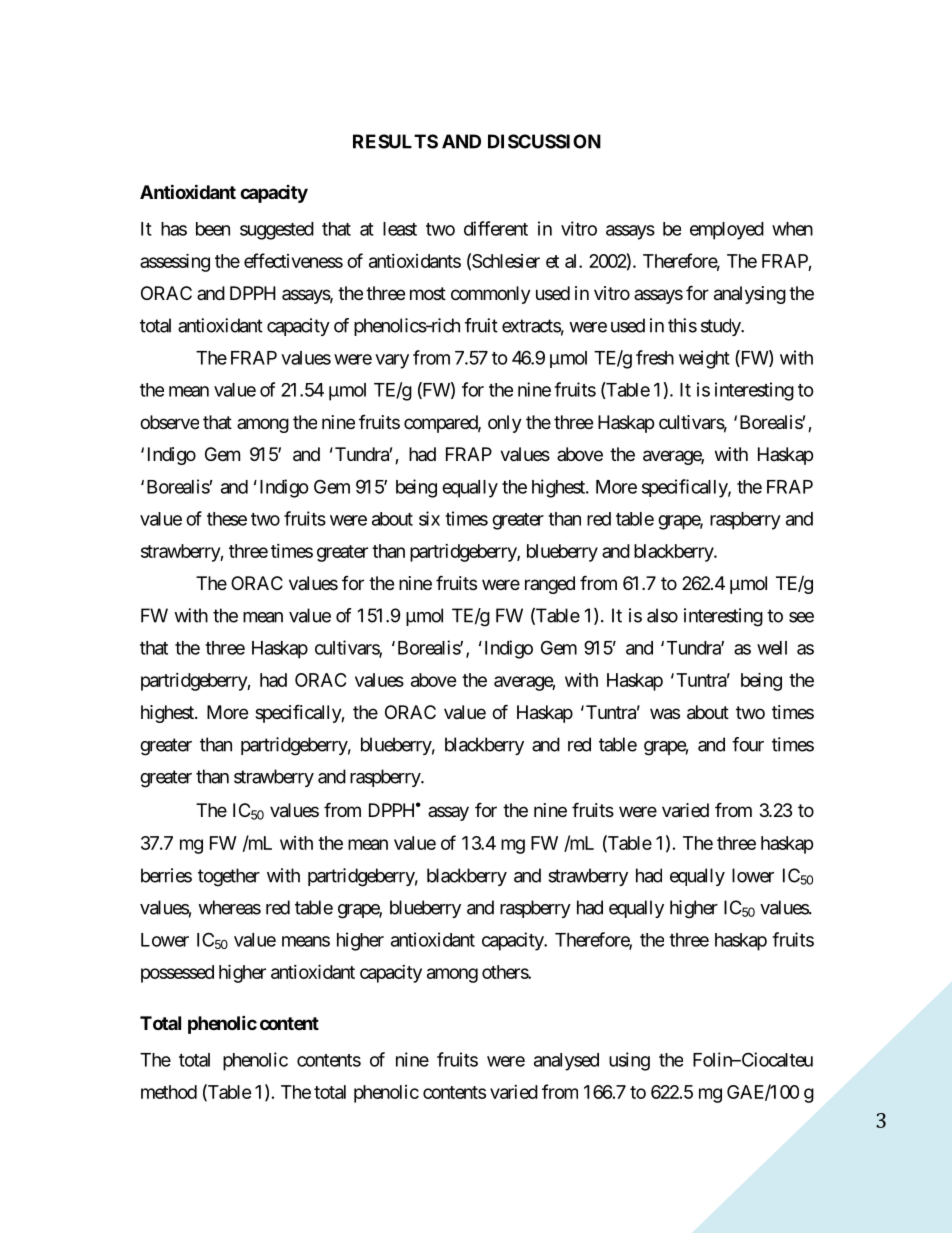 This screenshot has height=1233, width=952. Describe the element at coordinates (704, 359) in the screenshot. I see `weight` at that location.
